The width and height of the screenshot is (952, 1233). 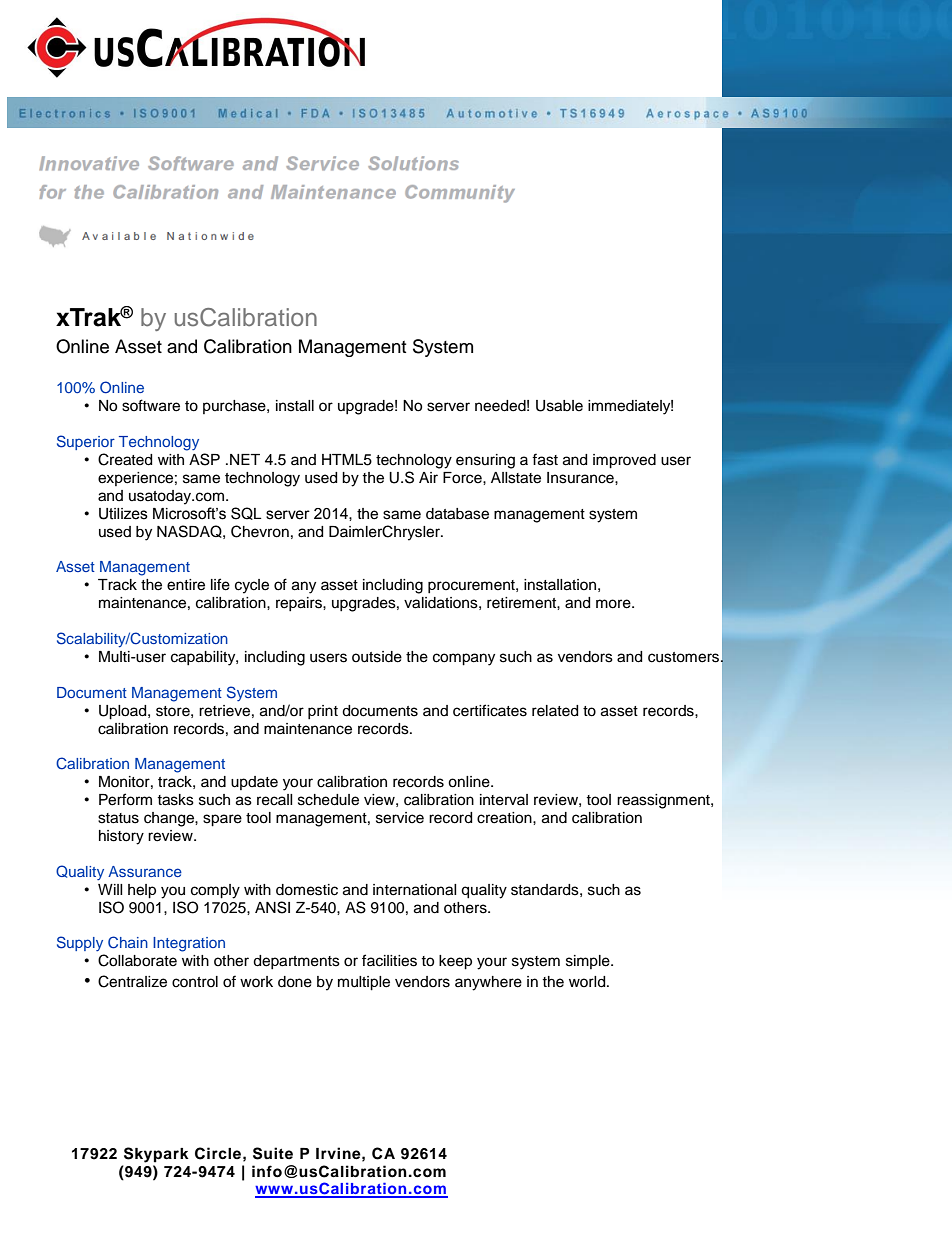 I want to click on tasks, so click(x=175, y=800).
